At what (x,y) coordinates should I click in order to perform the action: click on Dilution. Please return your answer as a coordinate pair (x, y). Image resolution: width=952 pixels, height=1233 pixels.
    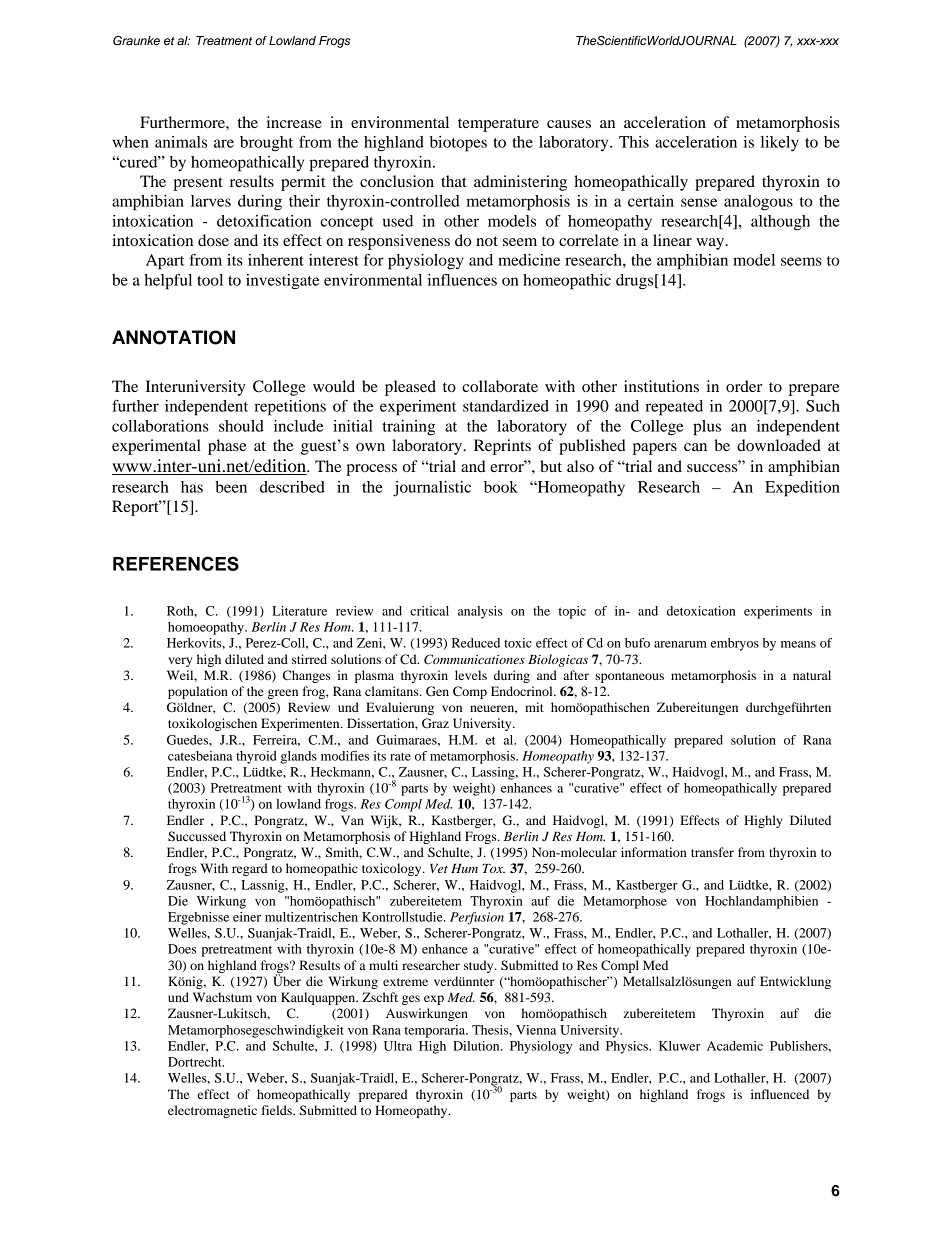
    Looking at the image, I should click on (477, 1046).
